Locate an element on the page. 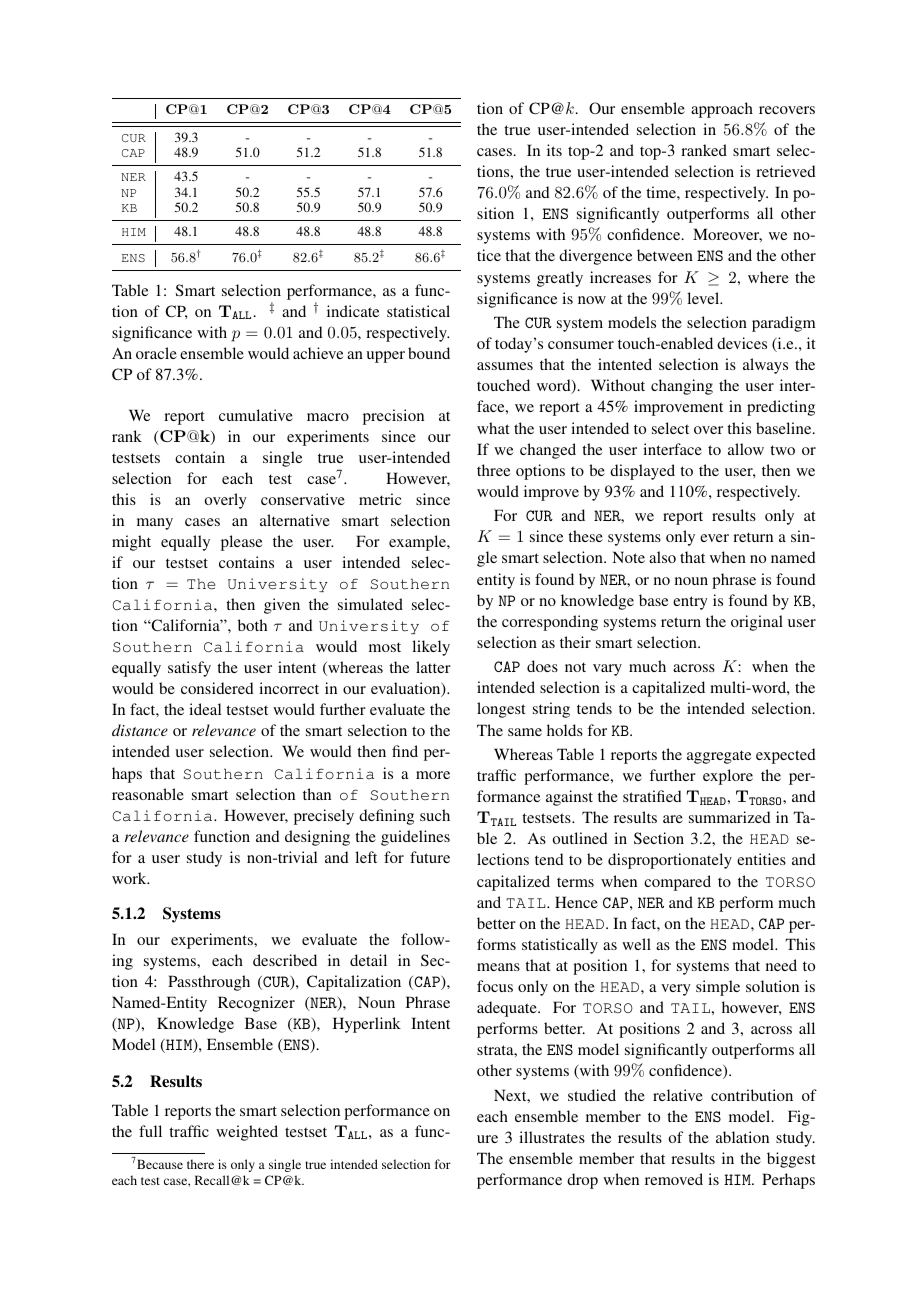 This document has width=924, height=1308. summarized is located at coordinates (730, 817).
